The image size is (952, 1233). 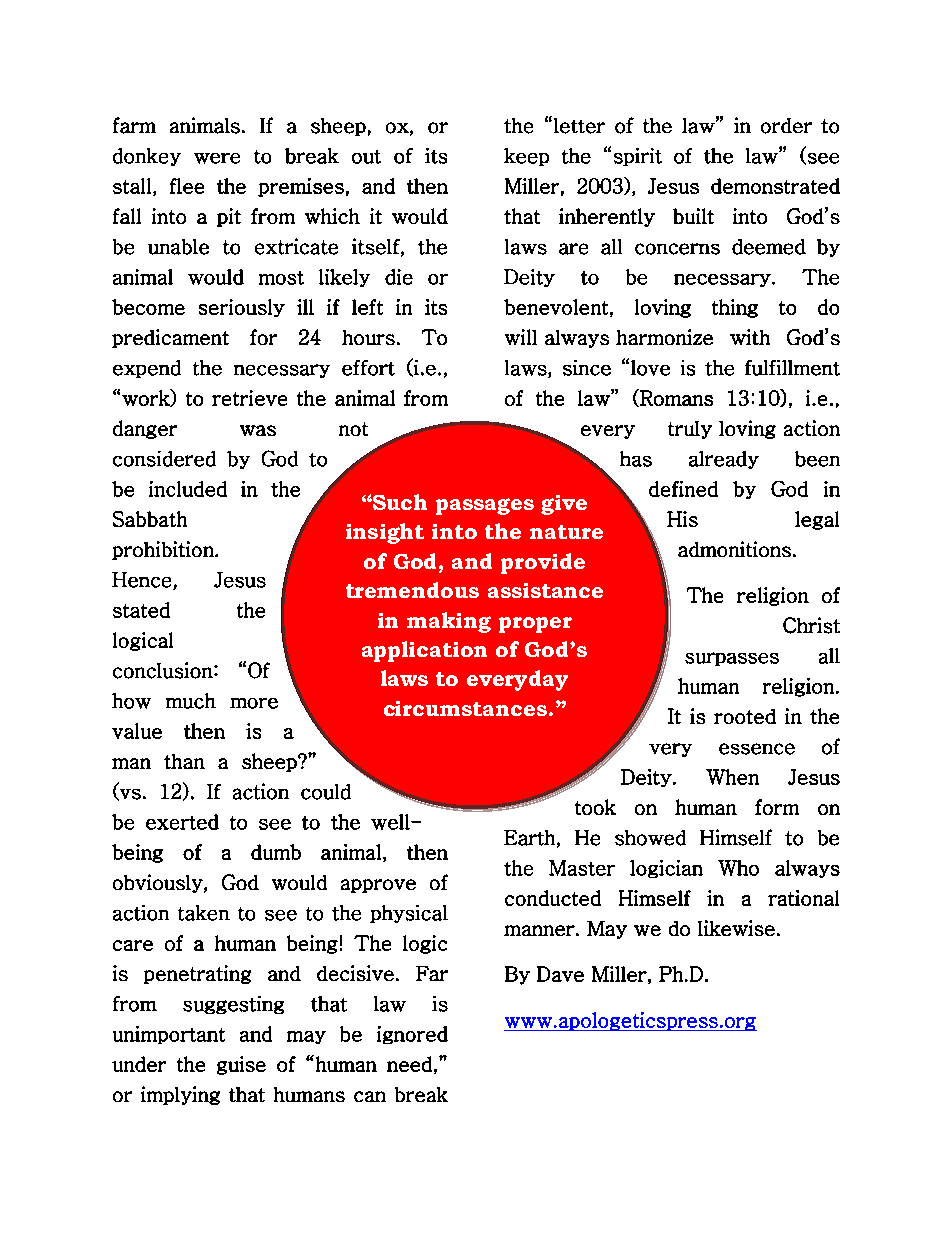 What do you see at coordinates (217, 158) in the document?
I see `were` at bounding box center [217, 158].
